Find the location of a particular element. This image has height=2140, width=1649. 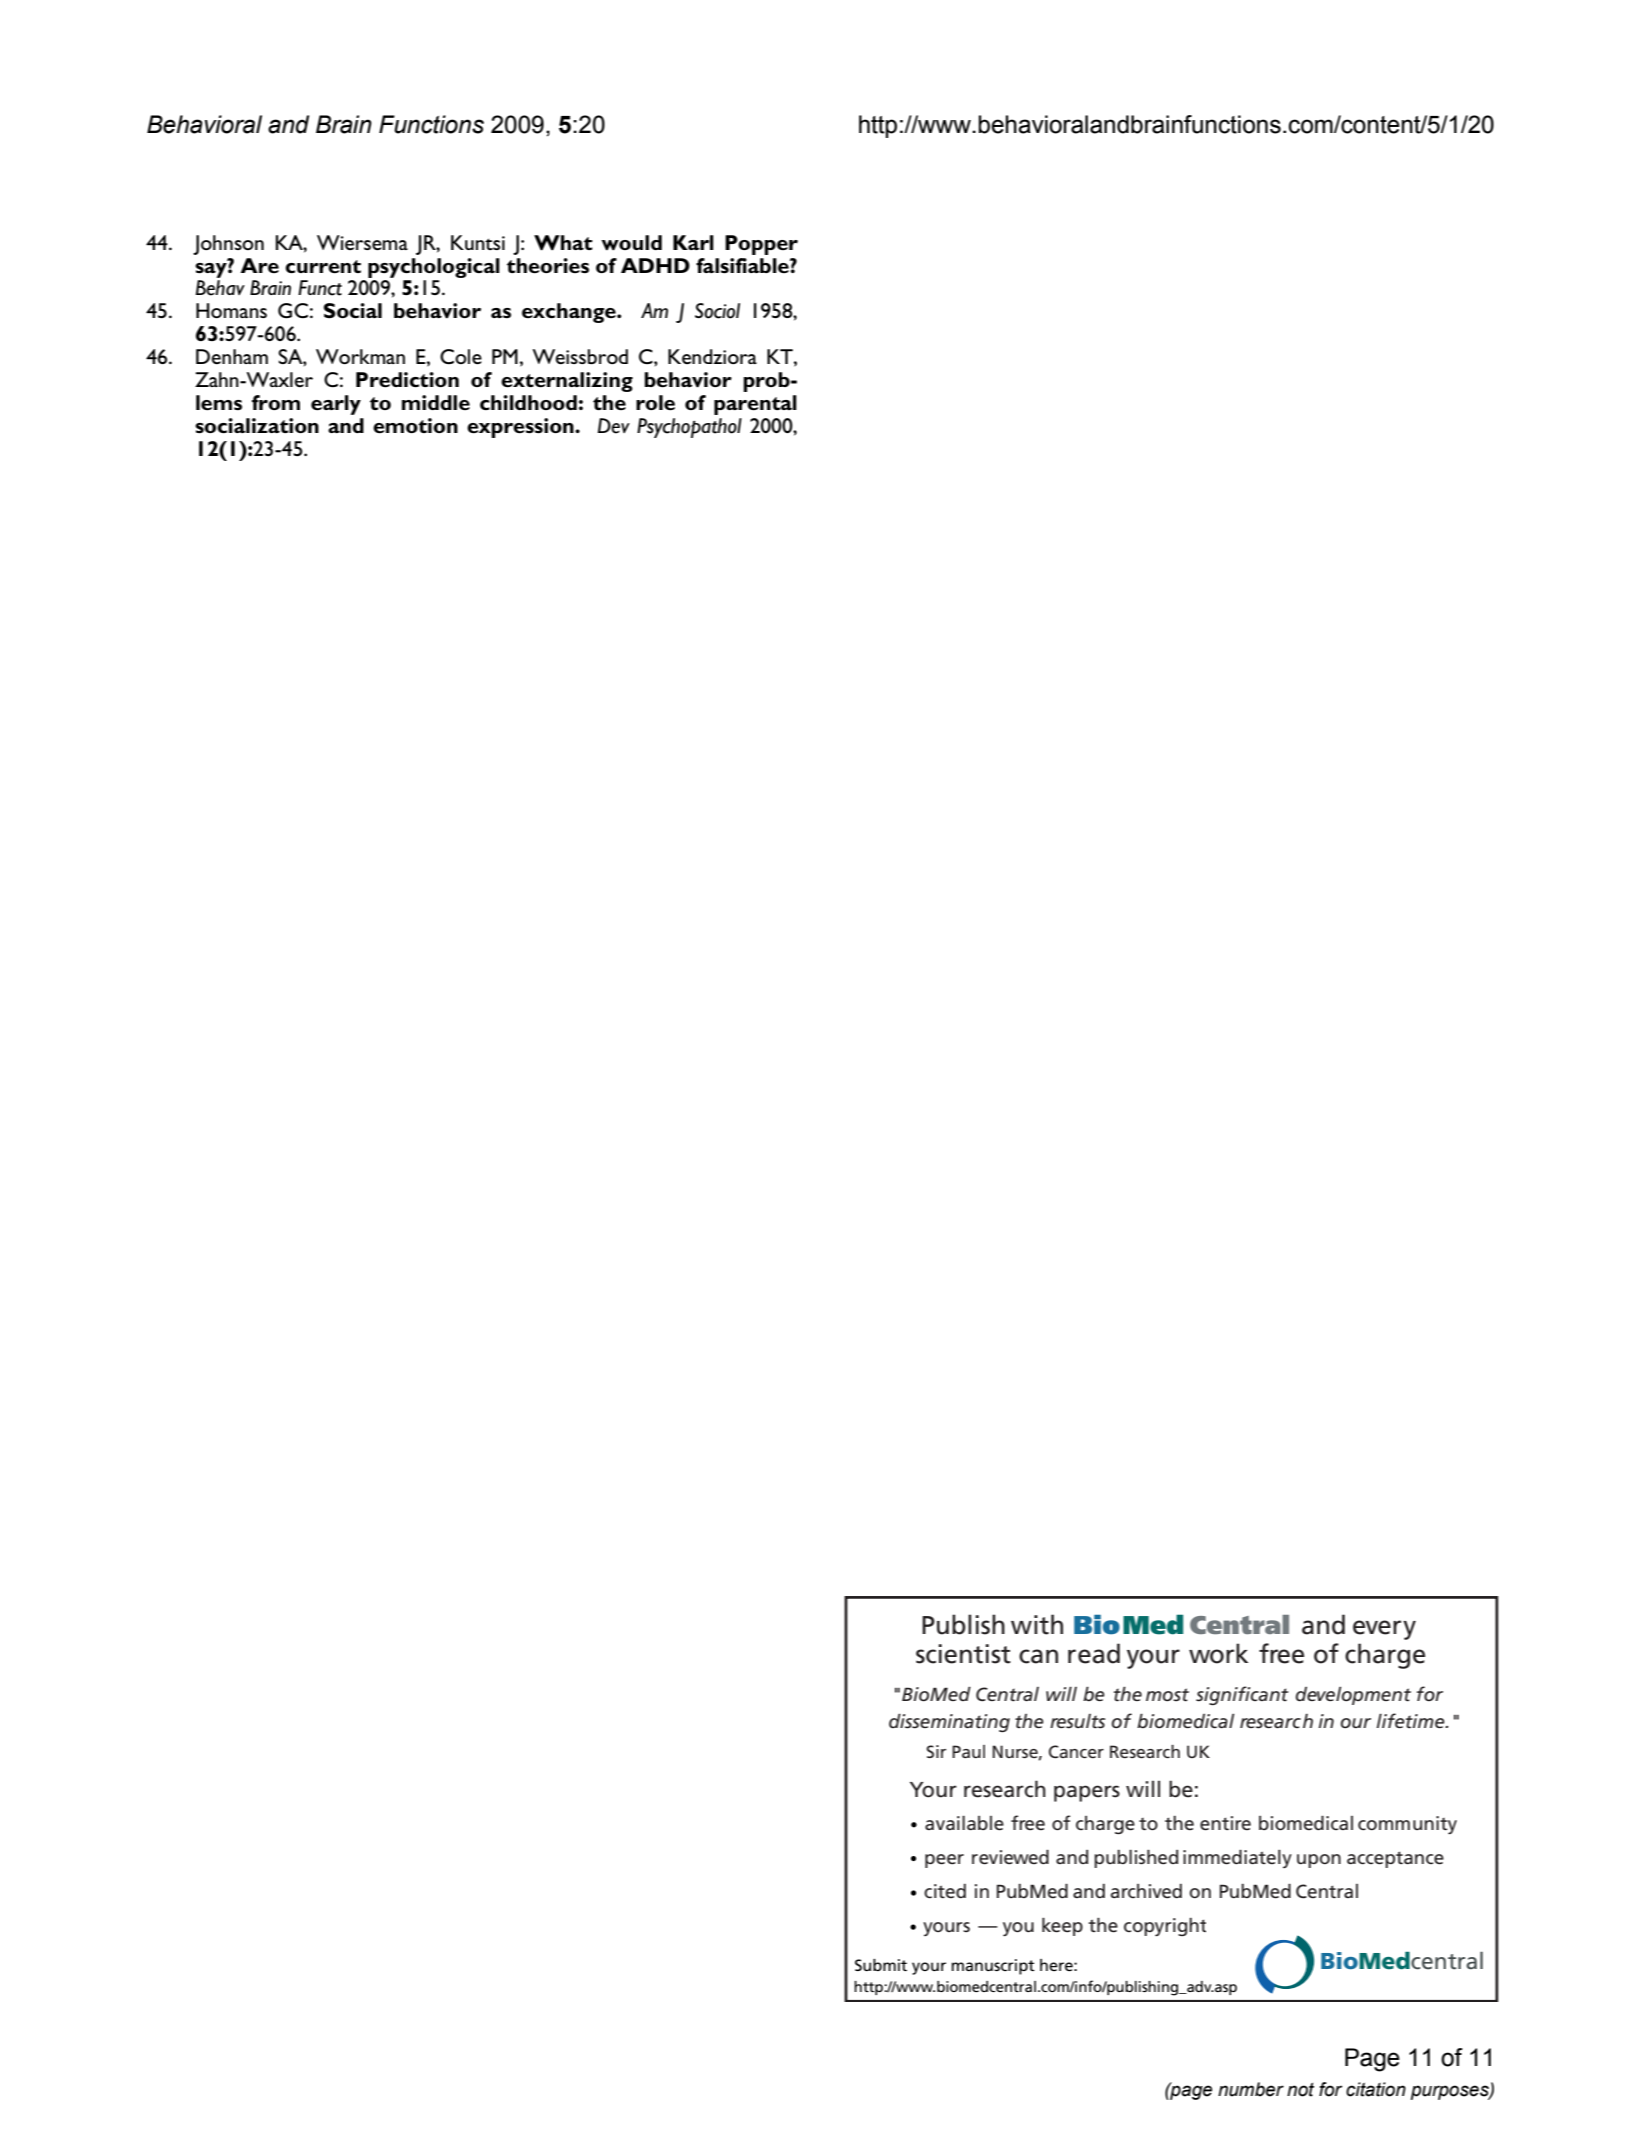

current is located at coordinates (323, 267).
